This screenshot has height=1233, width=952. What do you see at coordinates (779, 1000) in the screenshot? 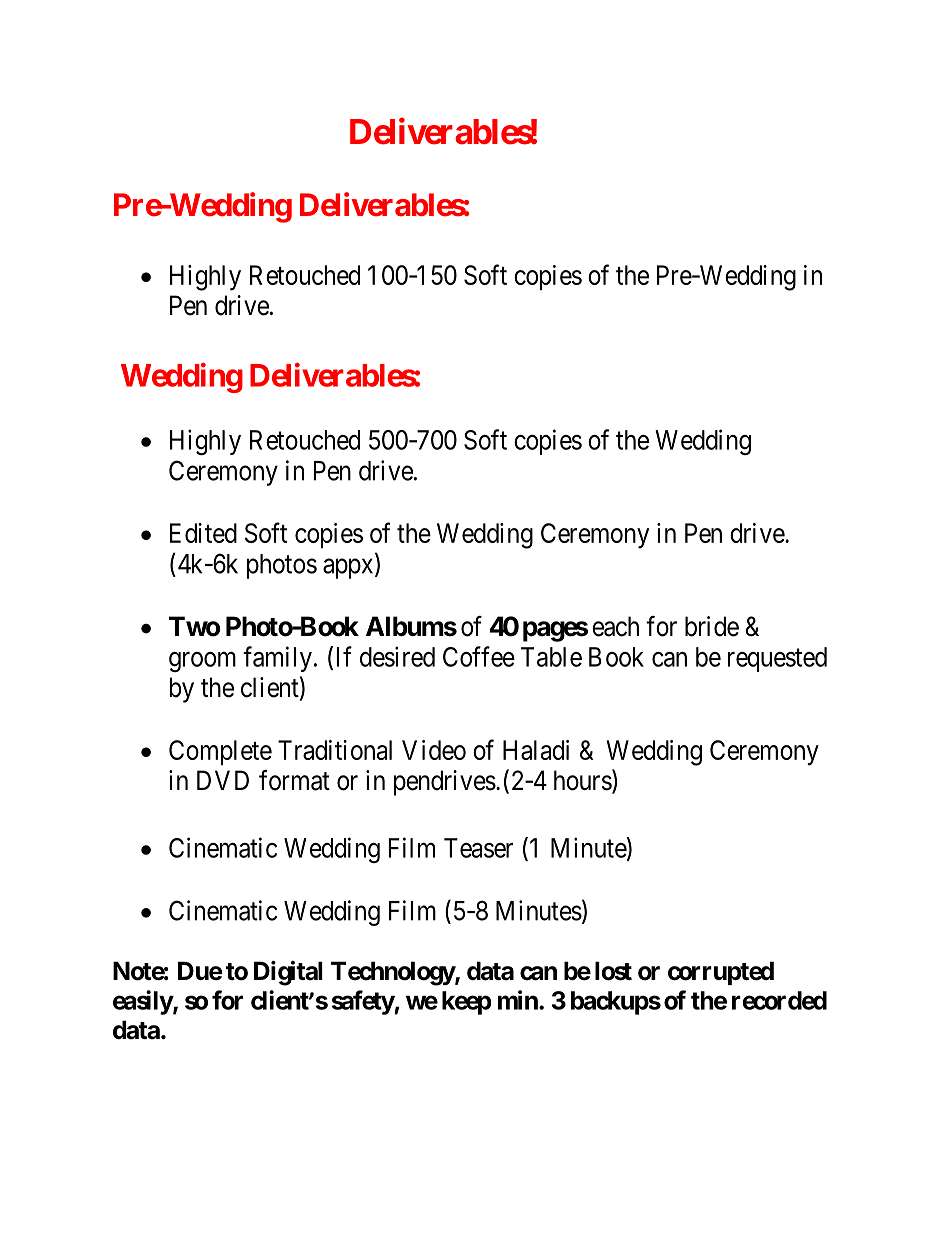
I see `recorded` at bounding box center [779, 1000].
